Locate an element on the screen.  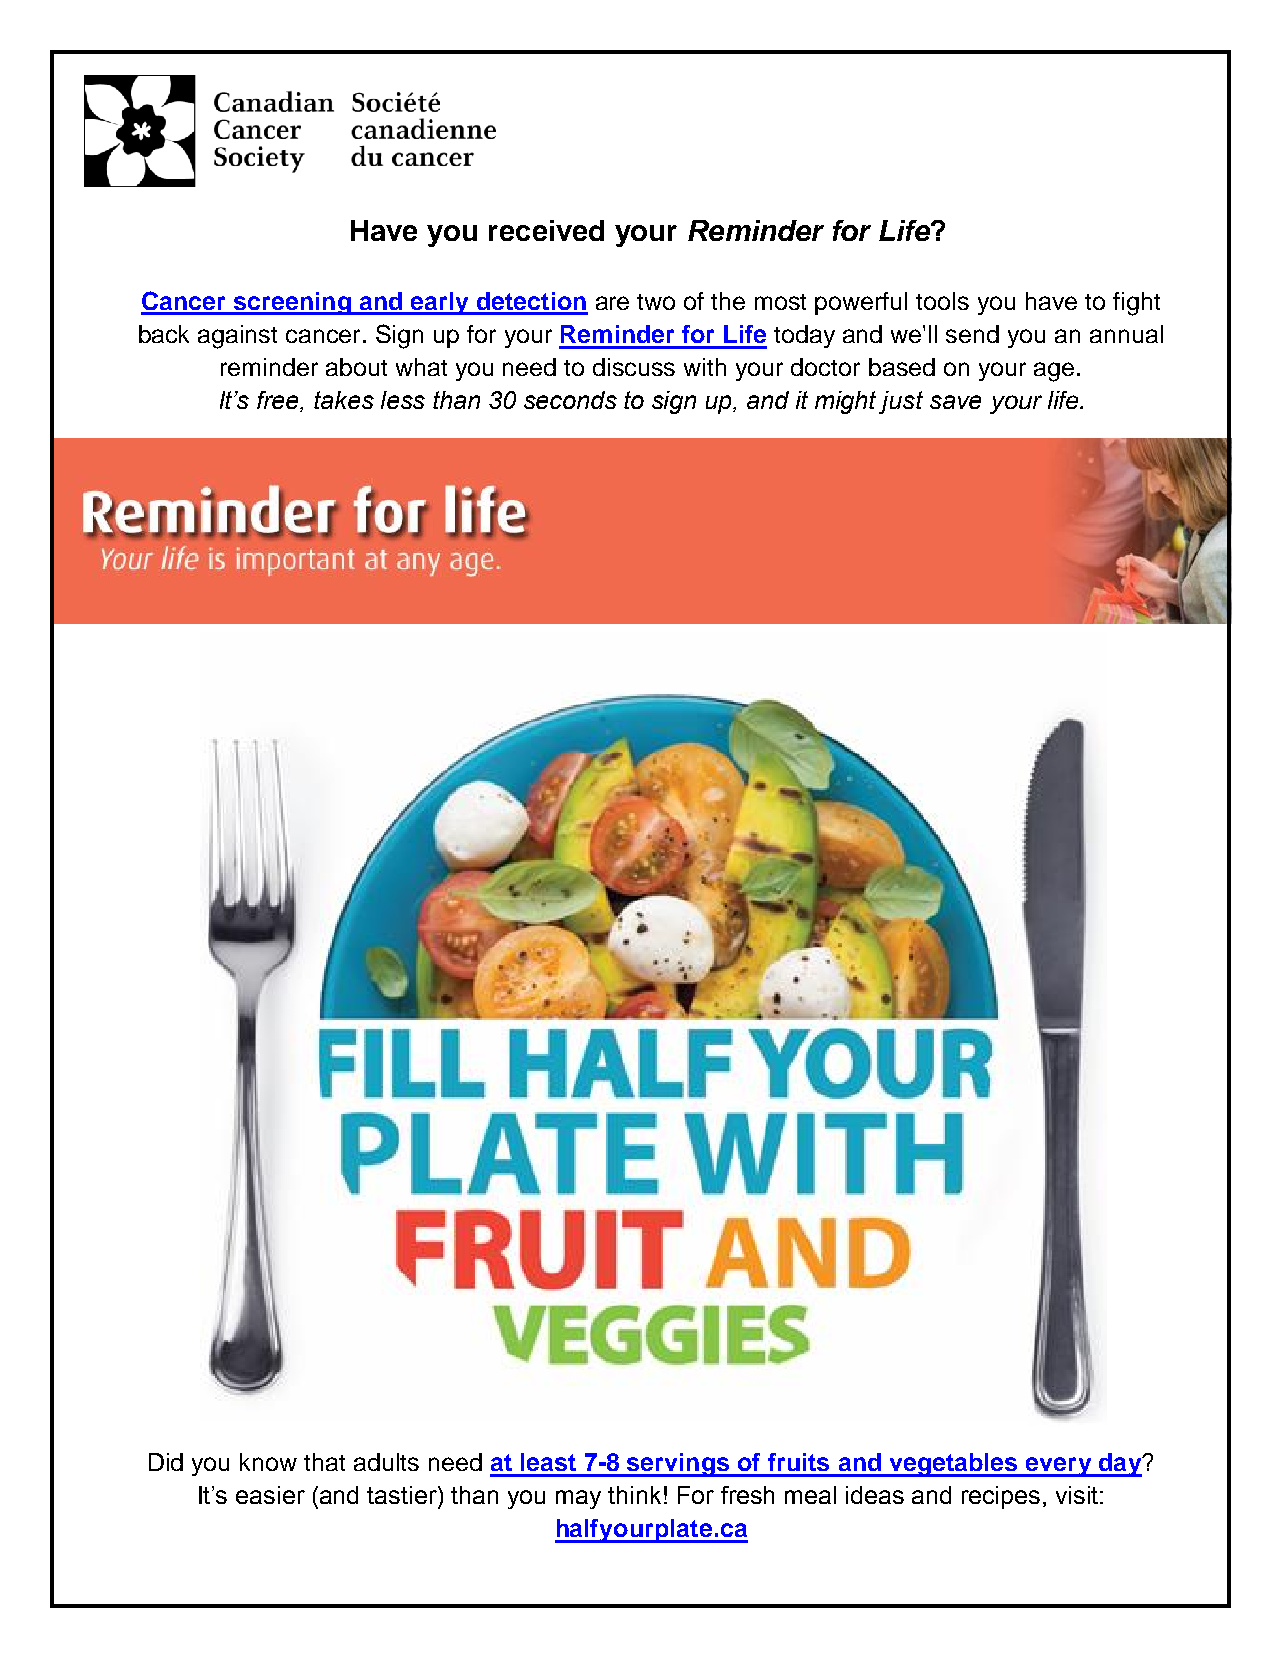
that is located at coordinates (324, 1462).
